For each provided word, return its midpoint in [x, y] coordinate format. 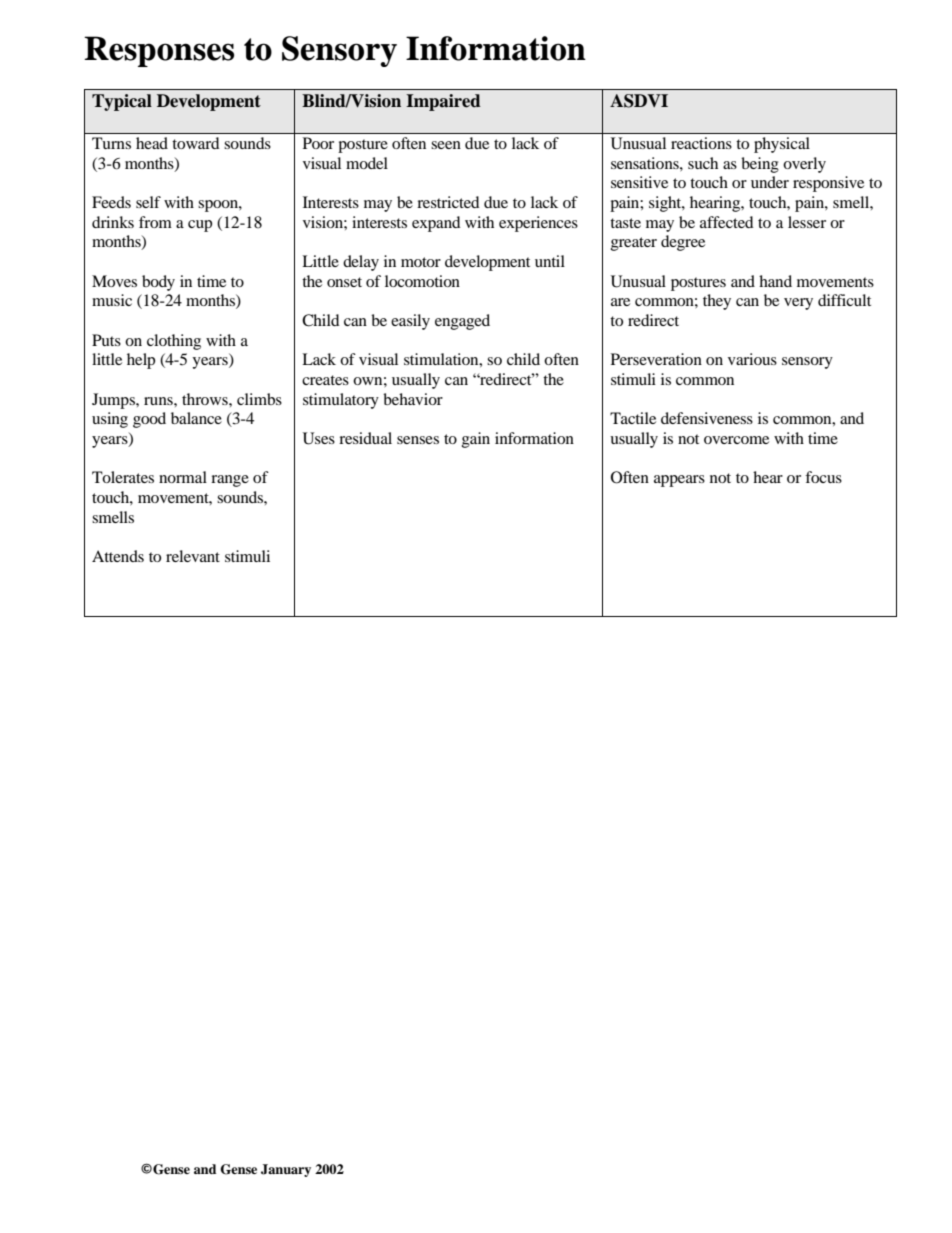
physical [782, 145]
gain [476, 440]
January [286, 1170]
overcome [736, 440]
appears [679, 481]
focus [823, 477]
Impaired [443, 102]
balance [196, 418]
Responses [159, 51]
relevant [193, 556]
